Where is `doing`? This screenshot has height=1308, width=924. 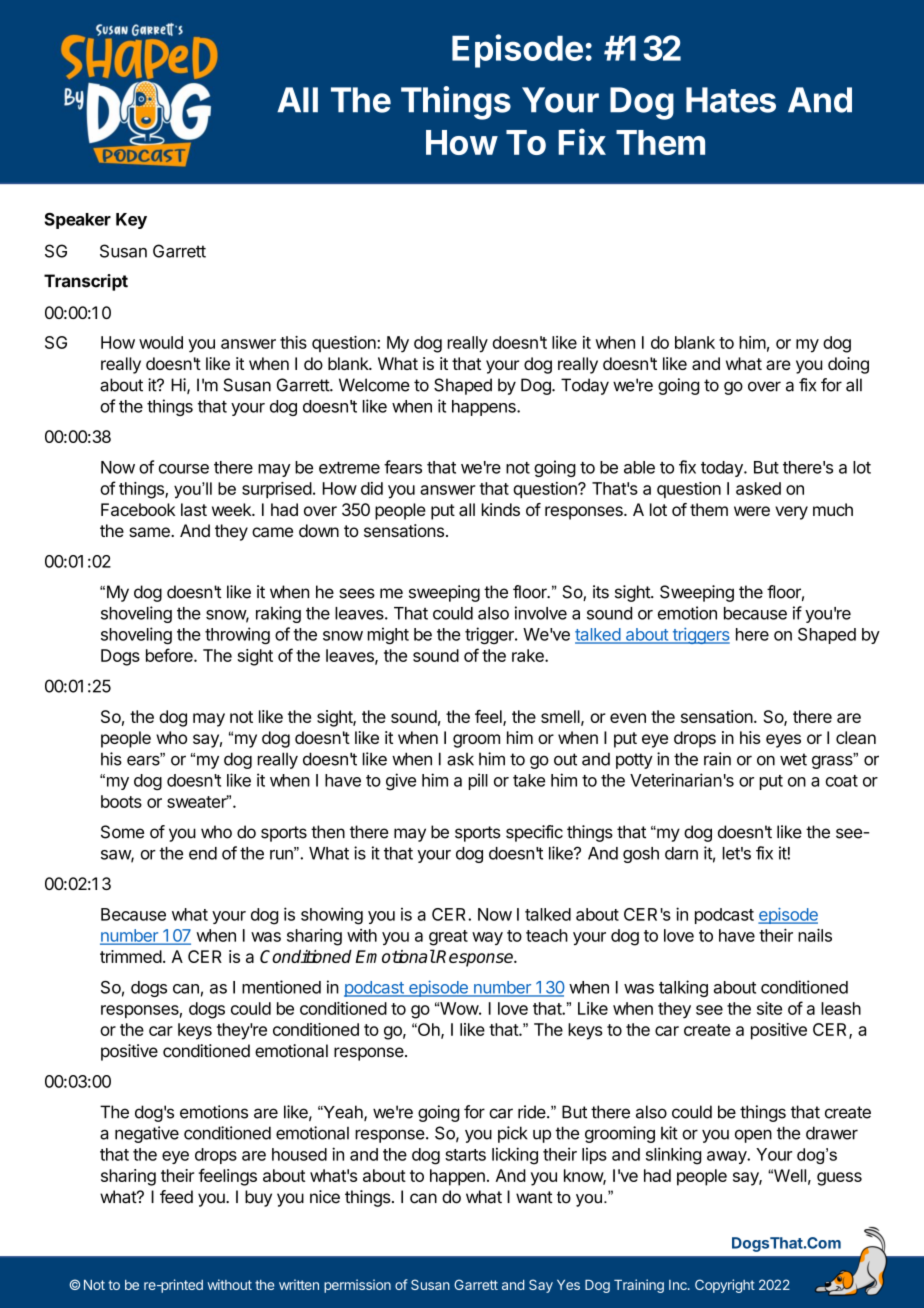
doing is located at coordinates (848, 365).
